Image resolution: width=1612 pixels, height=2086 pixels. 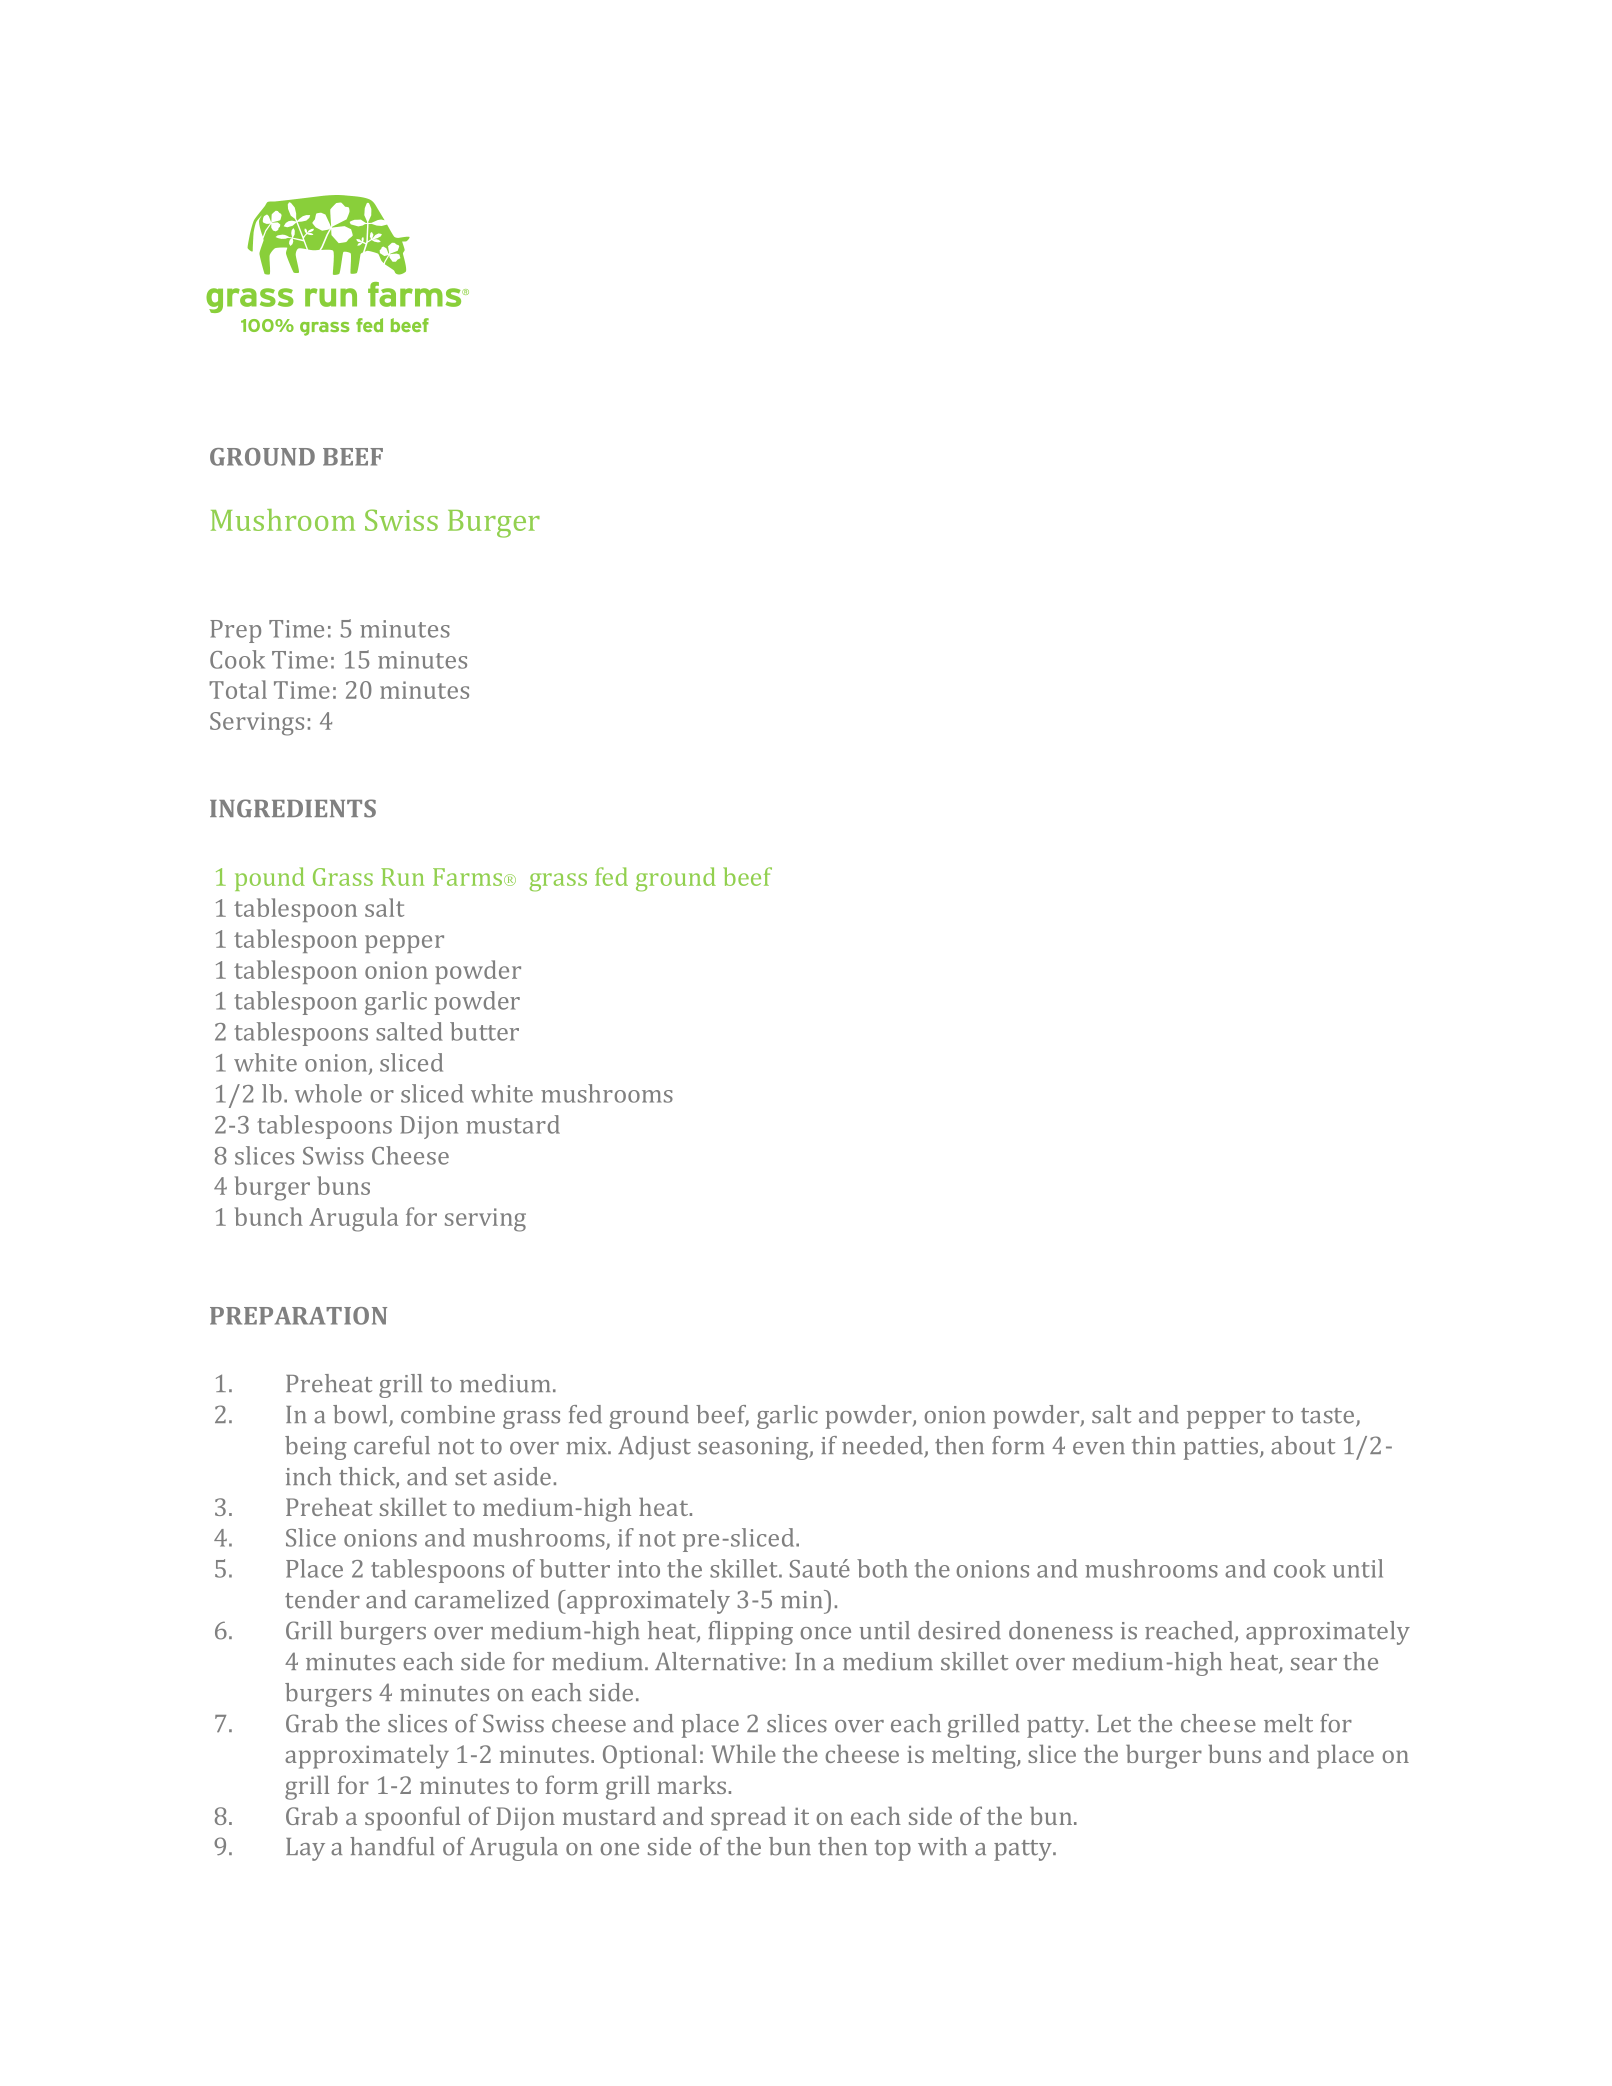 What do you see at coordinates (293, 808) in the document?
I see `INGREDIENTS` at bounding box center [293, 808].
